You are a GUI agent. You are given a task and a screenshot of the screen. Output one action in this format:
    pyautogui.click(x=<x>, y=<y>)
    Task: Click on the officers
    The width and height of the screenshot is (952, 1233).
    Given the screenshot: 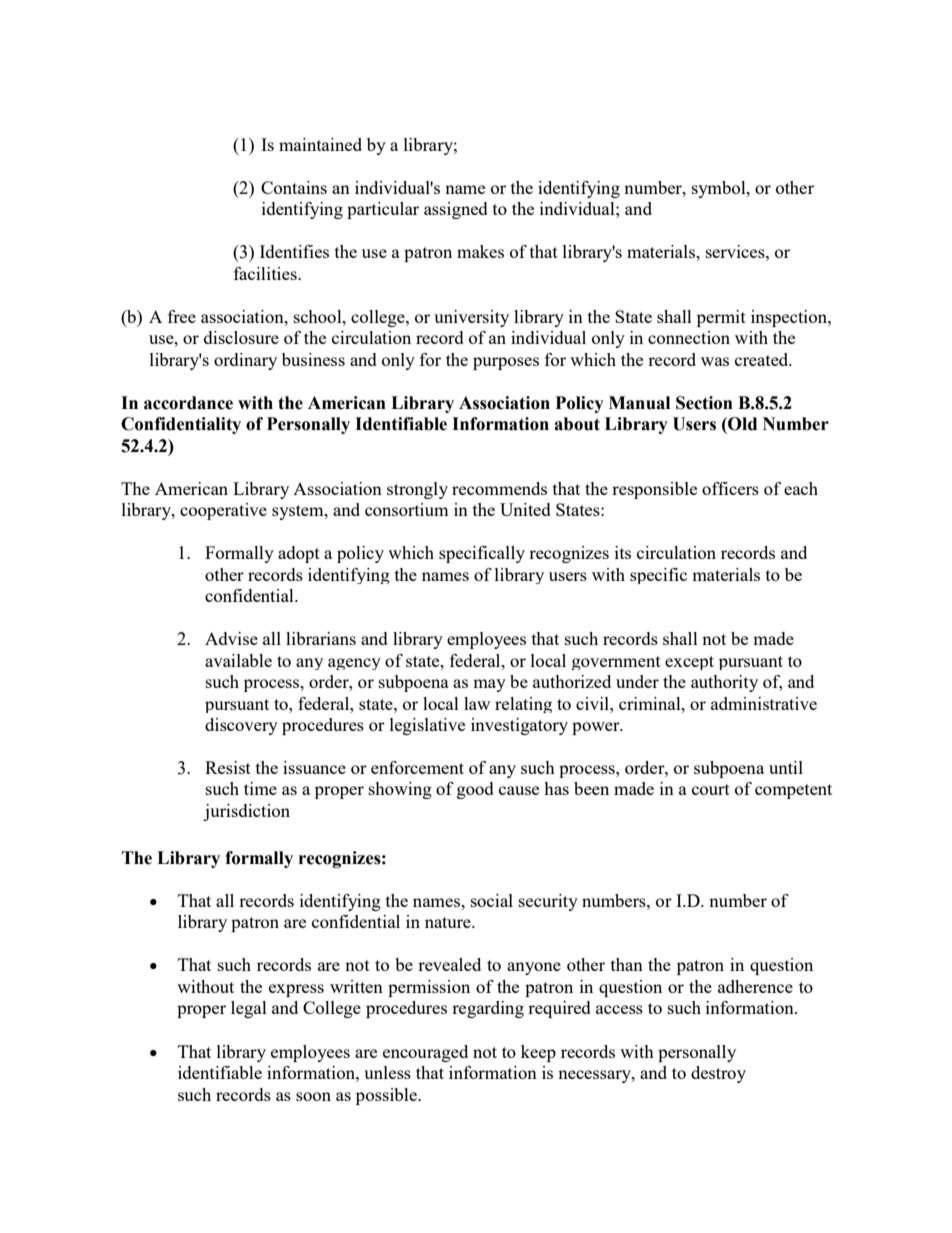 What is the action you would take?
    pyautogui.click(x=730, y=488)
